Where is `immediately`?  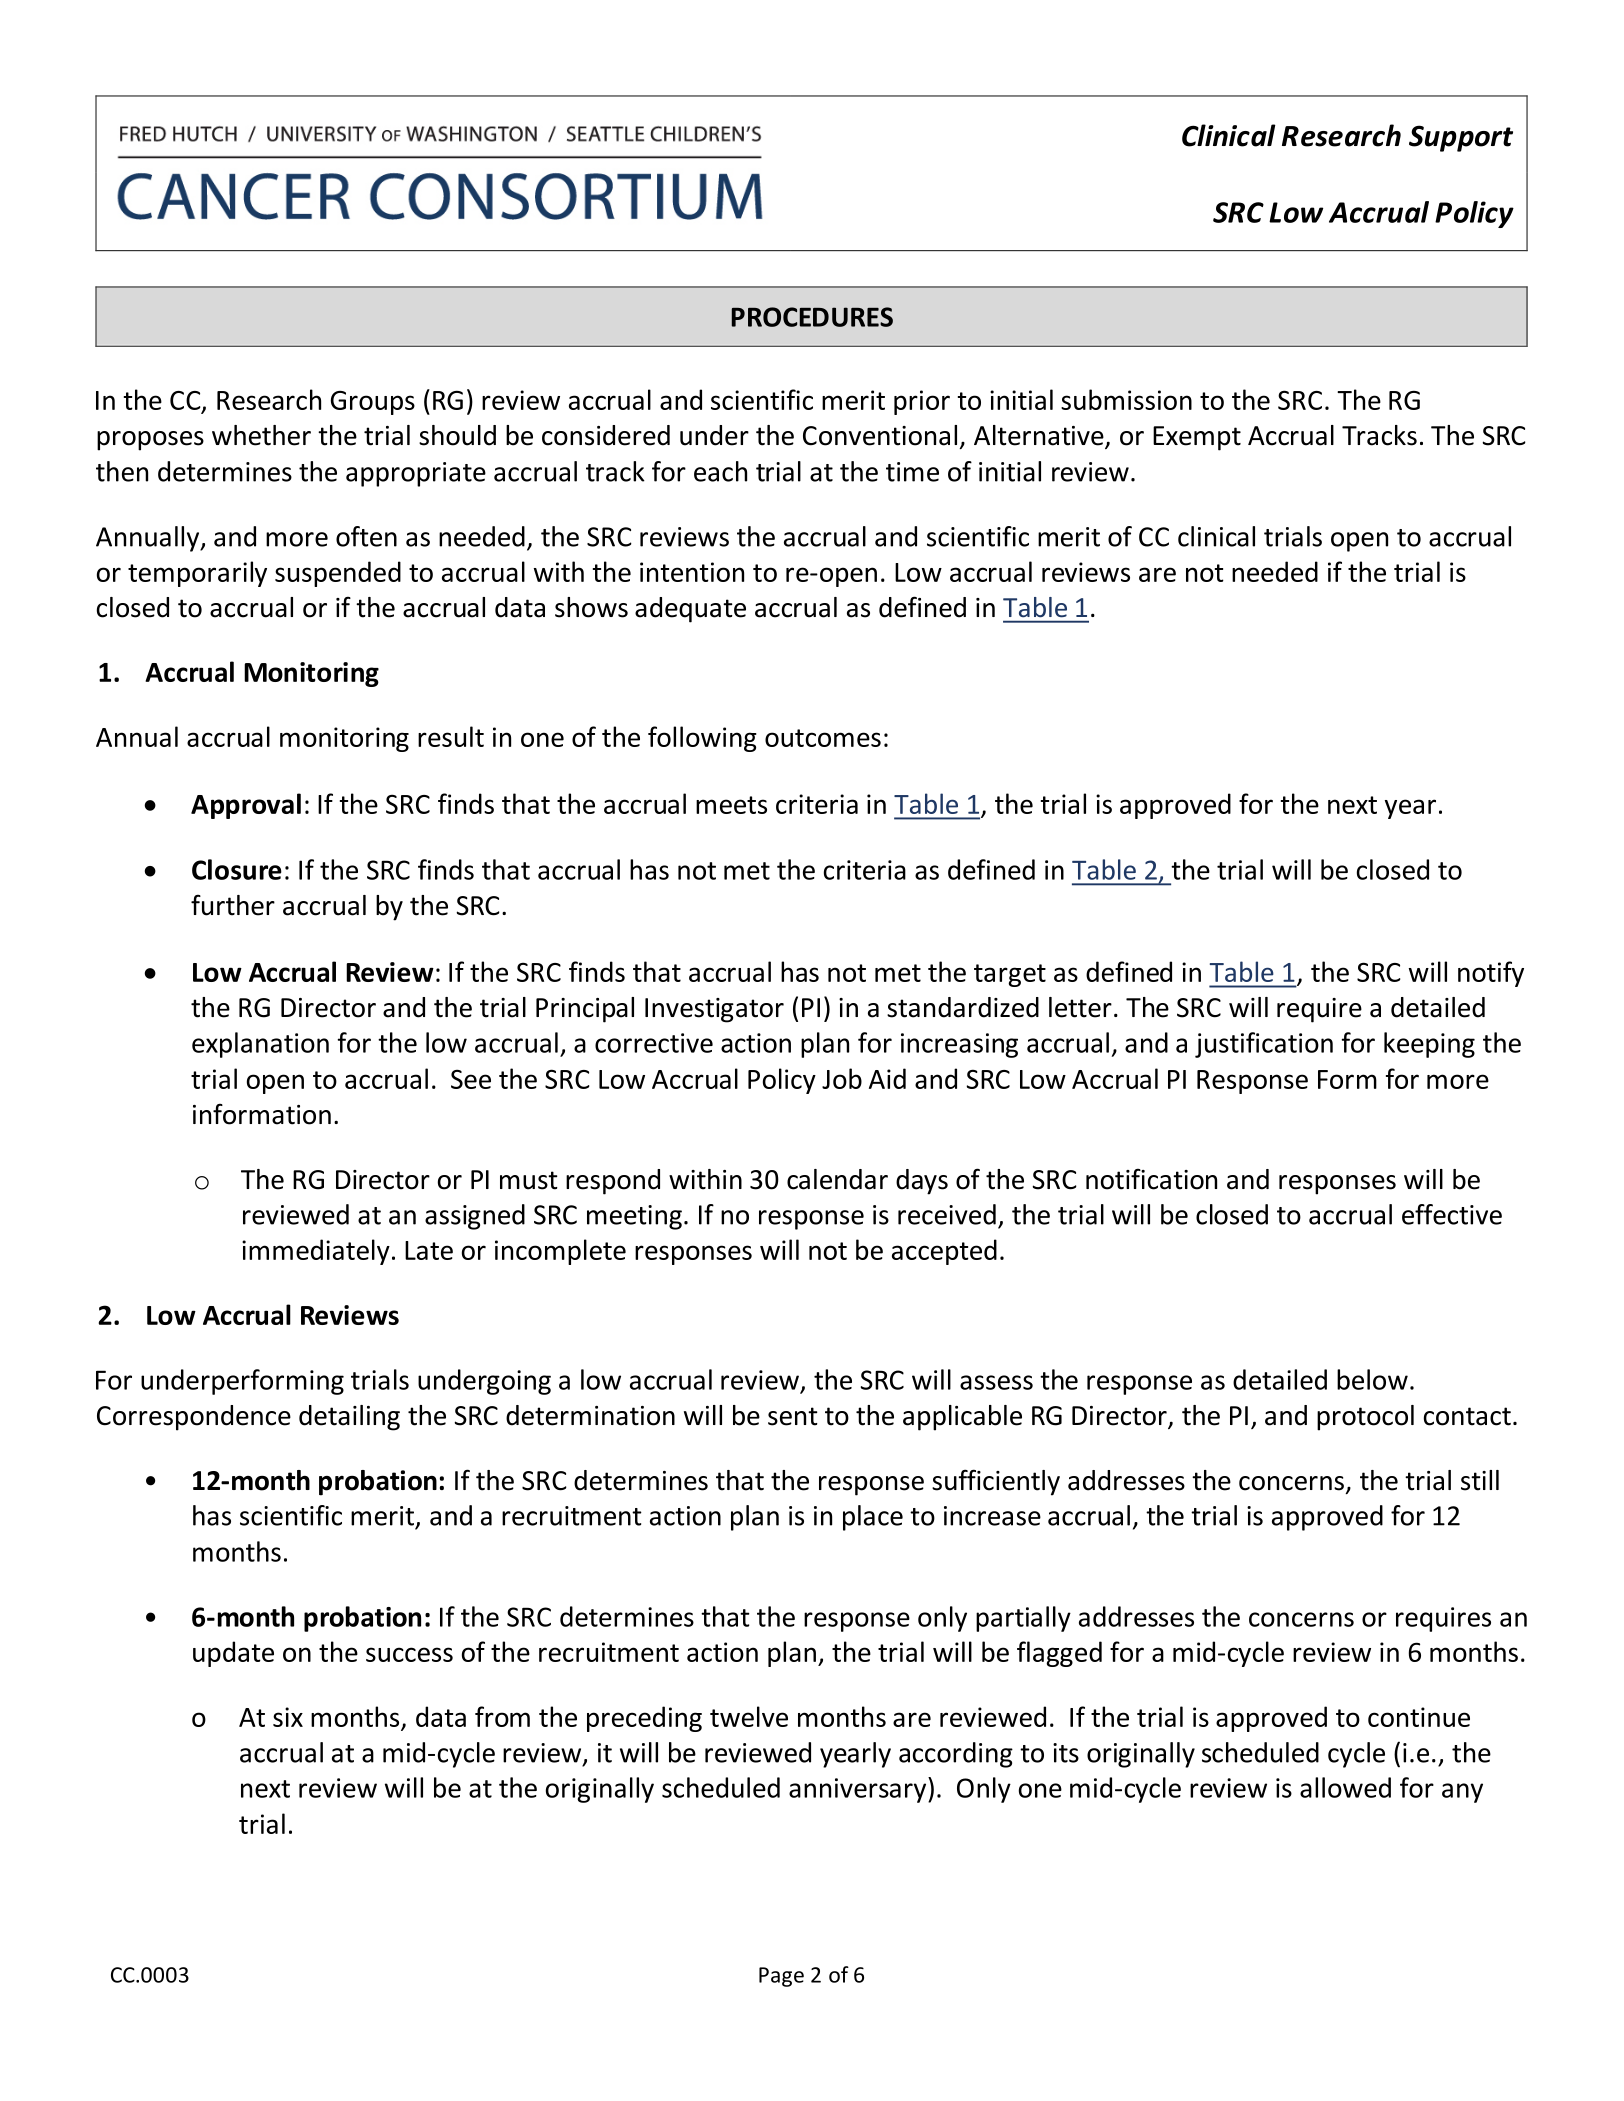
immediately is located at coordinates (316, 1252).
